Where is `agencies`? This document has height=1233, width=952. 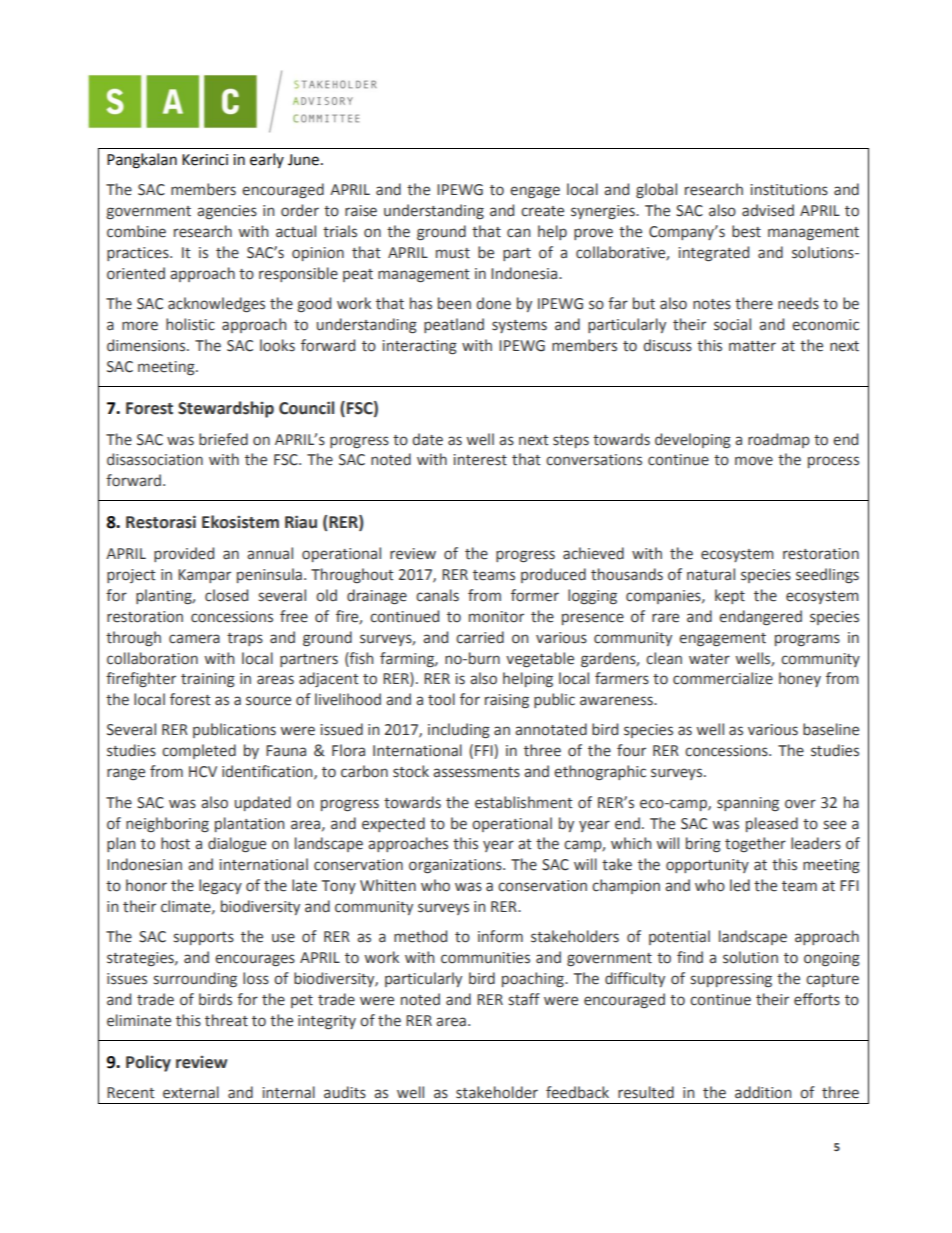 agencies is located at coordinates (227, 212).
